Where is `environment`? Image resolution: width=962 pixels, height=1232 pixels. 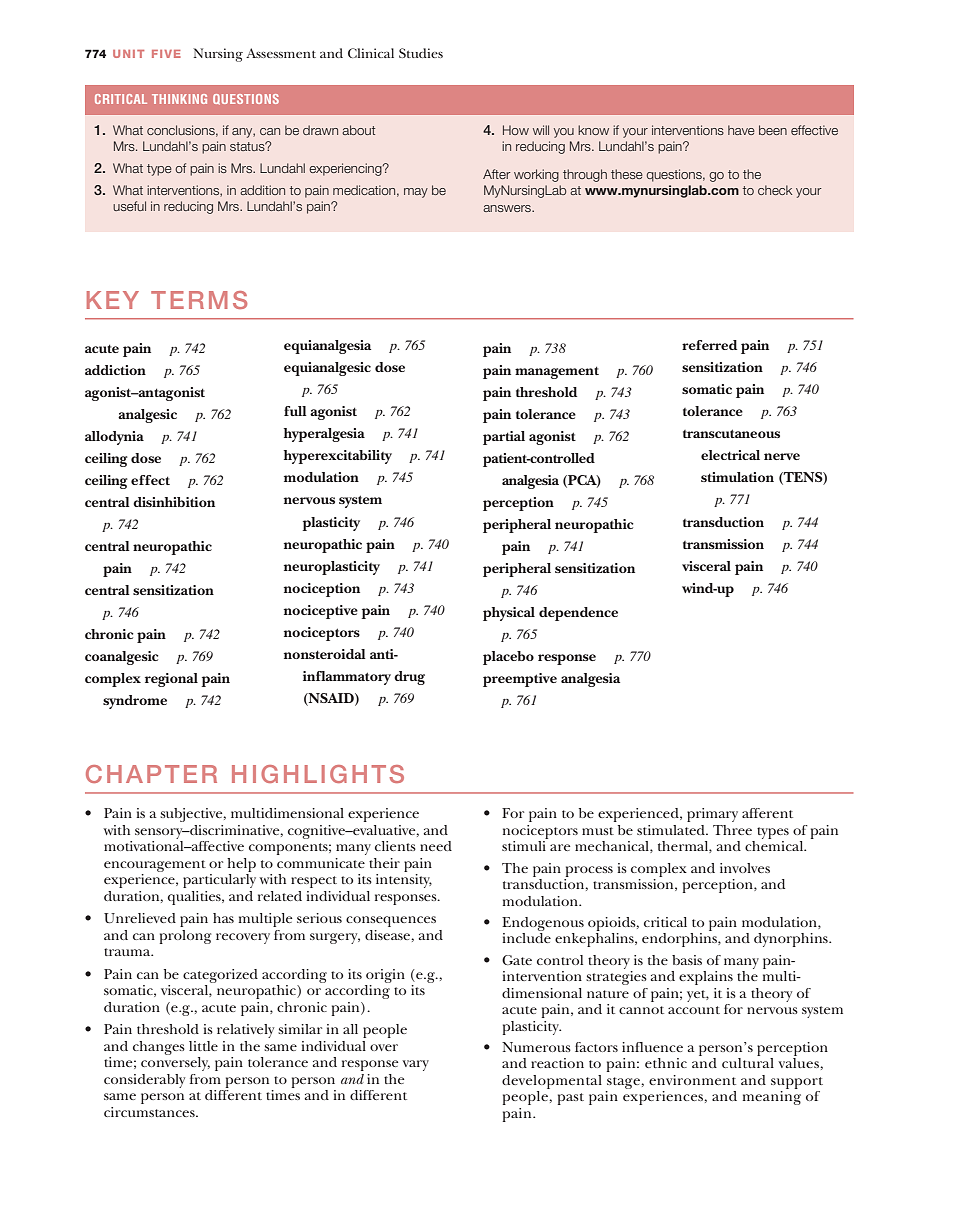
environment is located at coordinates (692, 1080).
